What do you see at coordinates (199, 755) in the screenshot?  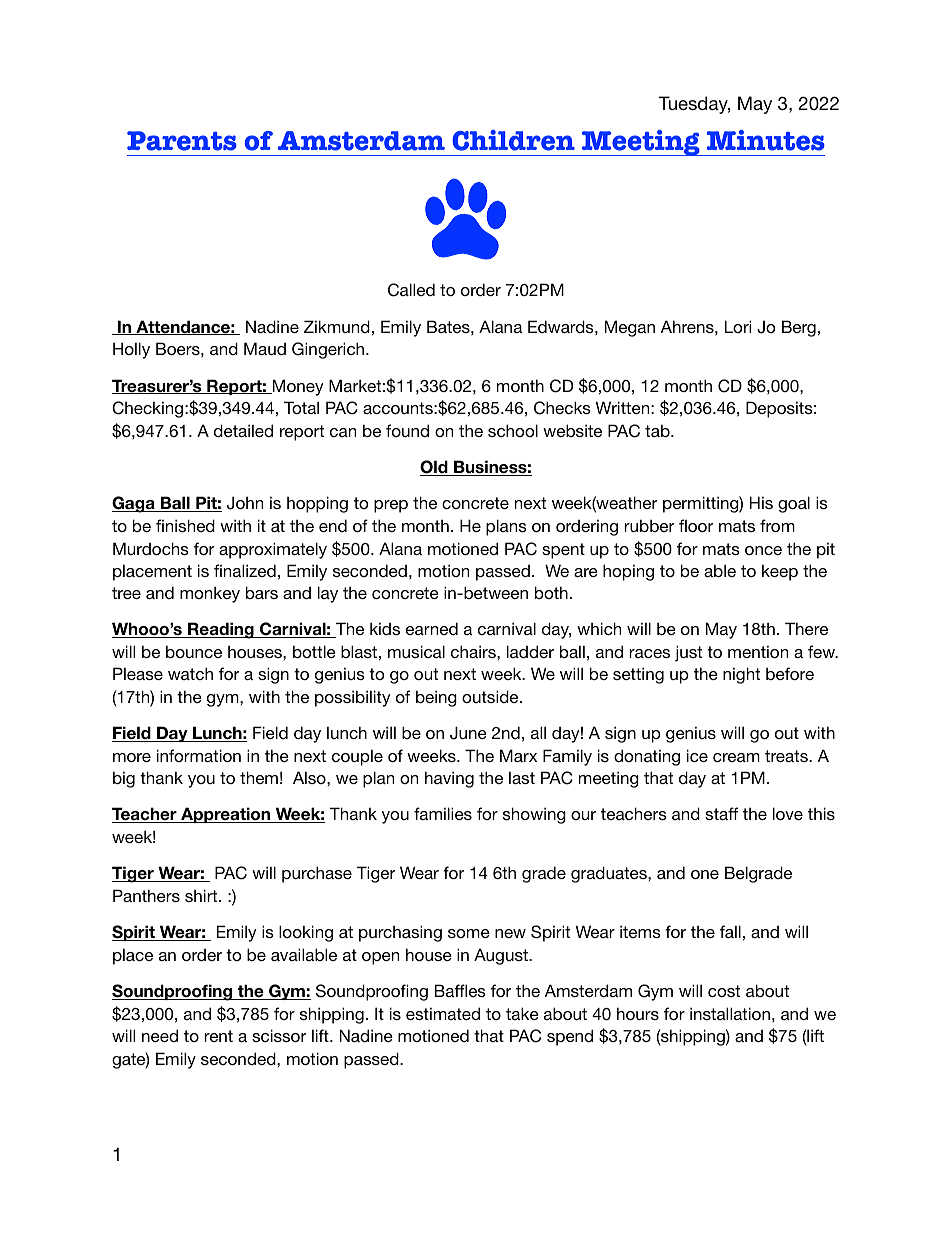 I see `information` at bounding box center [199, 755].
